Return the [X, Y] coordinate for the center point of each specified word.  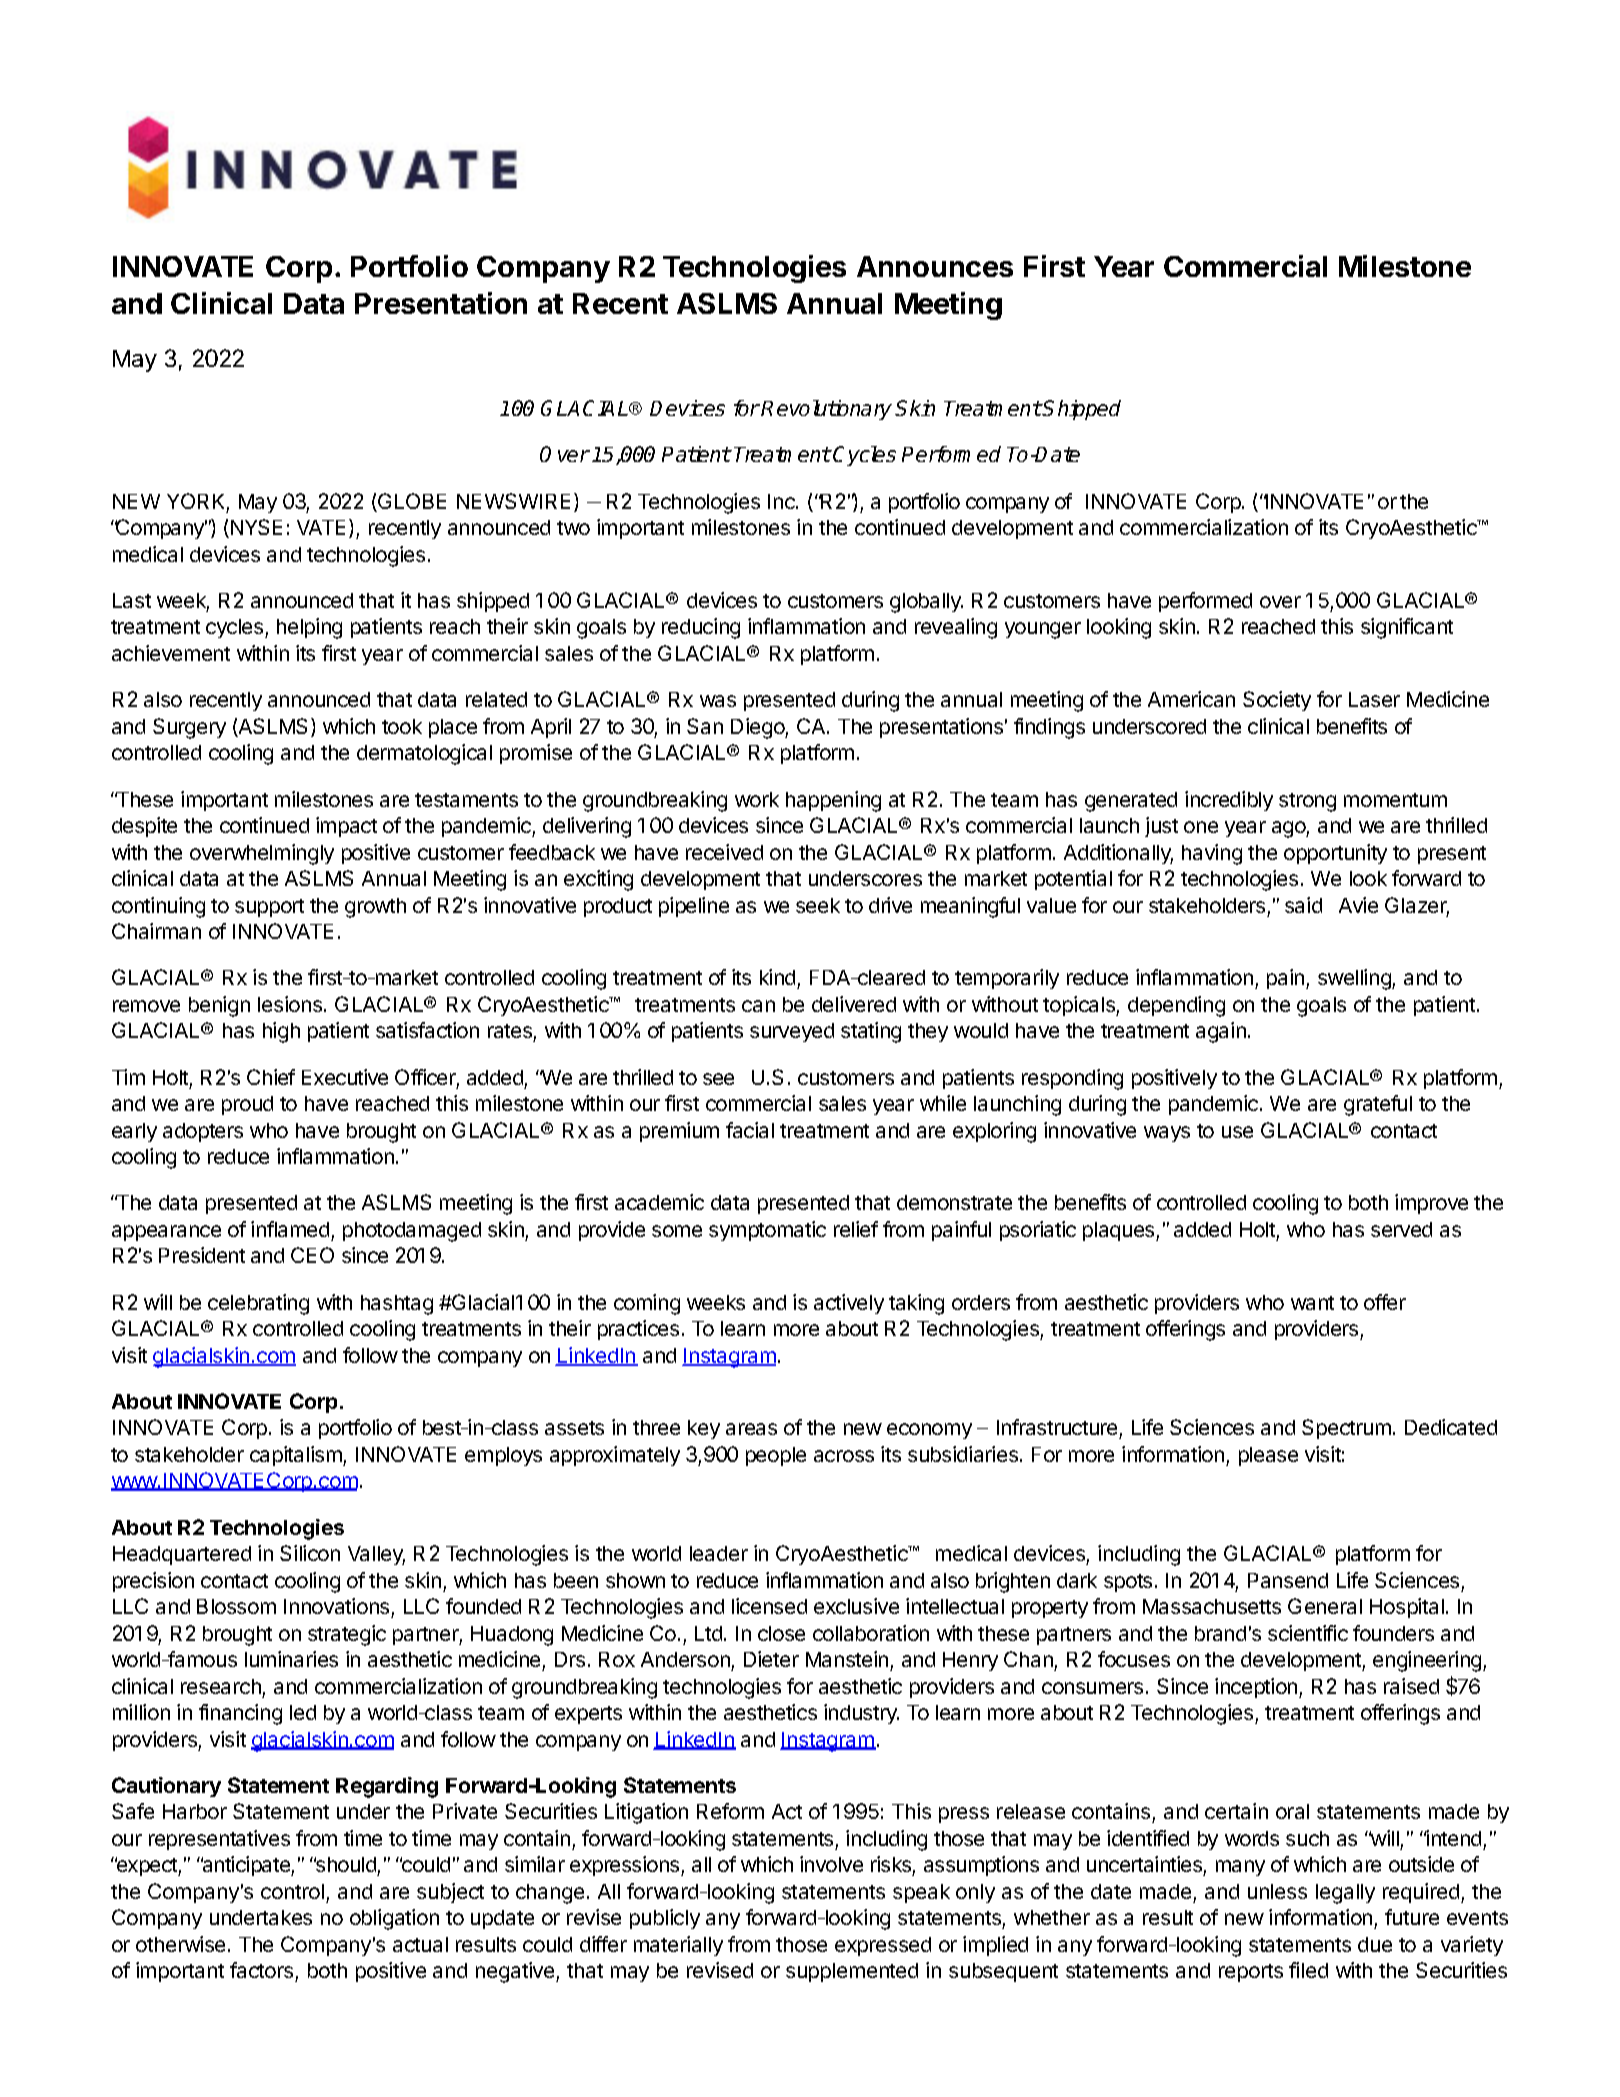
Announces [935, 266]
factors [261, 1970]
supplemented [852, 1972]
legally [1345, 1894]
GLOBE [411, 502]
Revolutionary [826, 410]
